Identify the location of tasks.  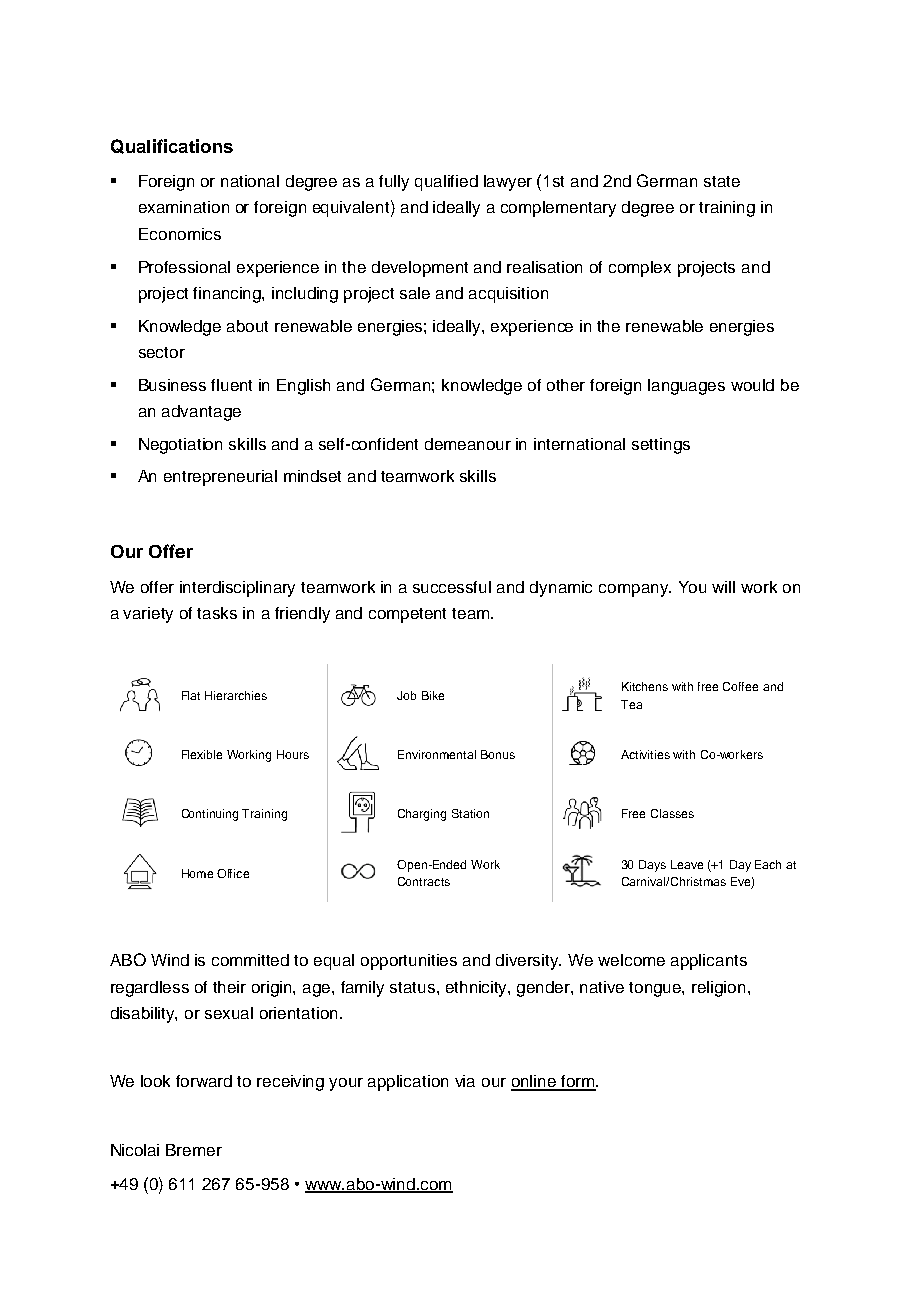
(217, 613).
